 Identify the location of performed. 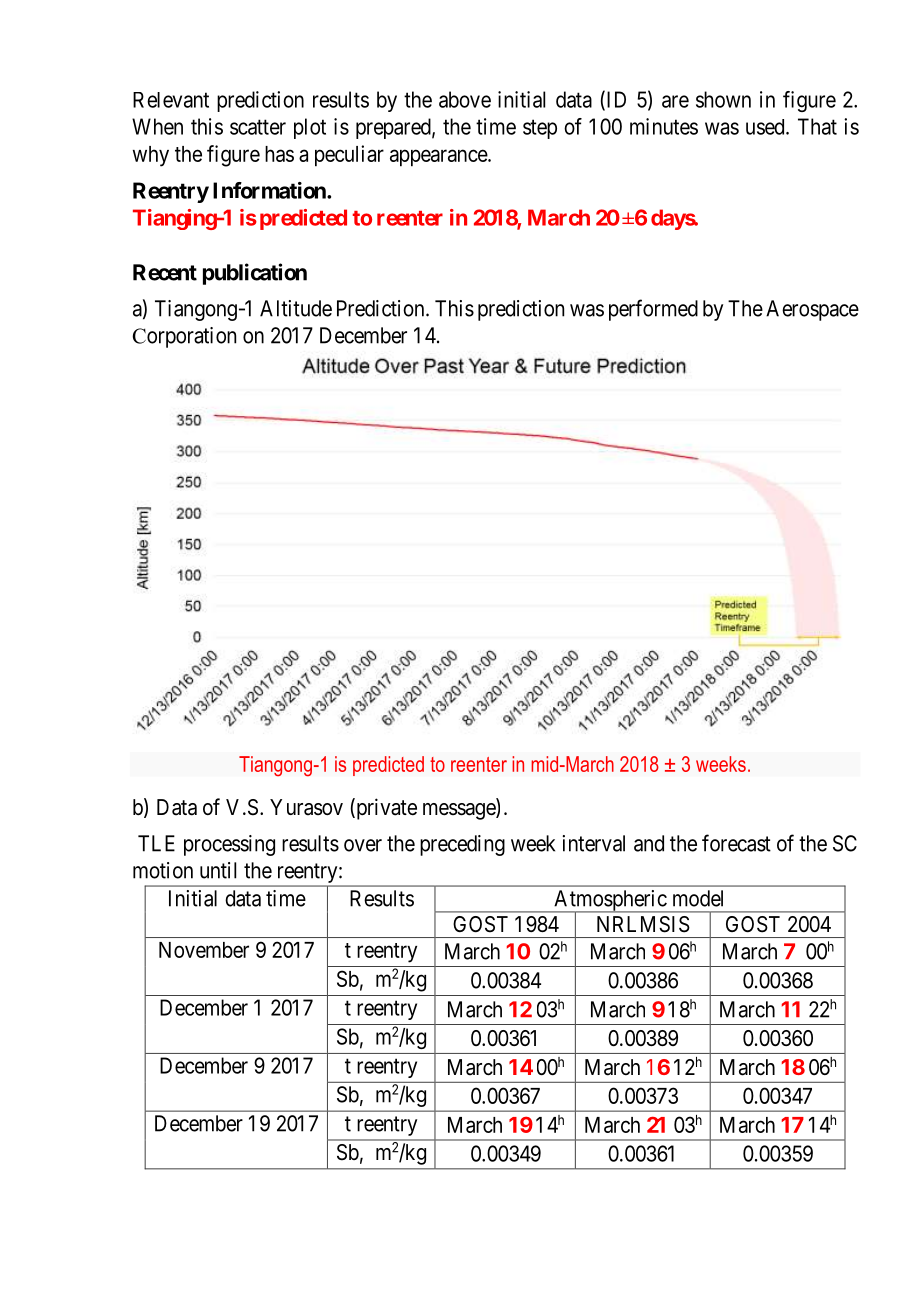
(653, 310).
